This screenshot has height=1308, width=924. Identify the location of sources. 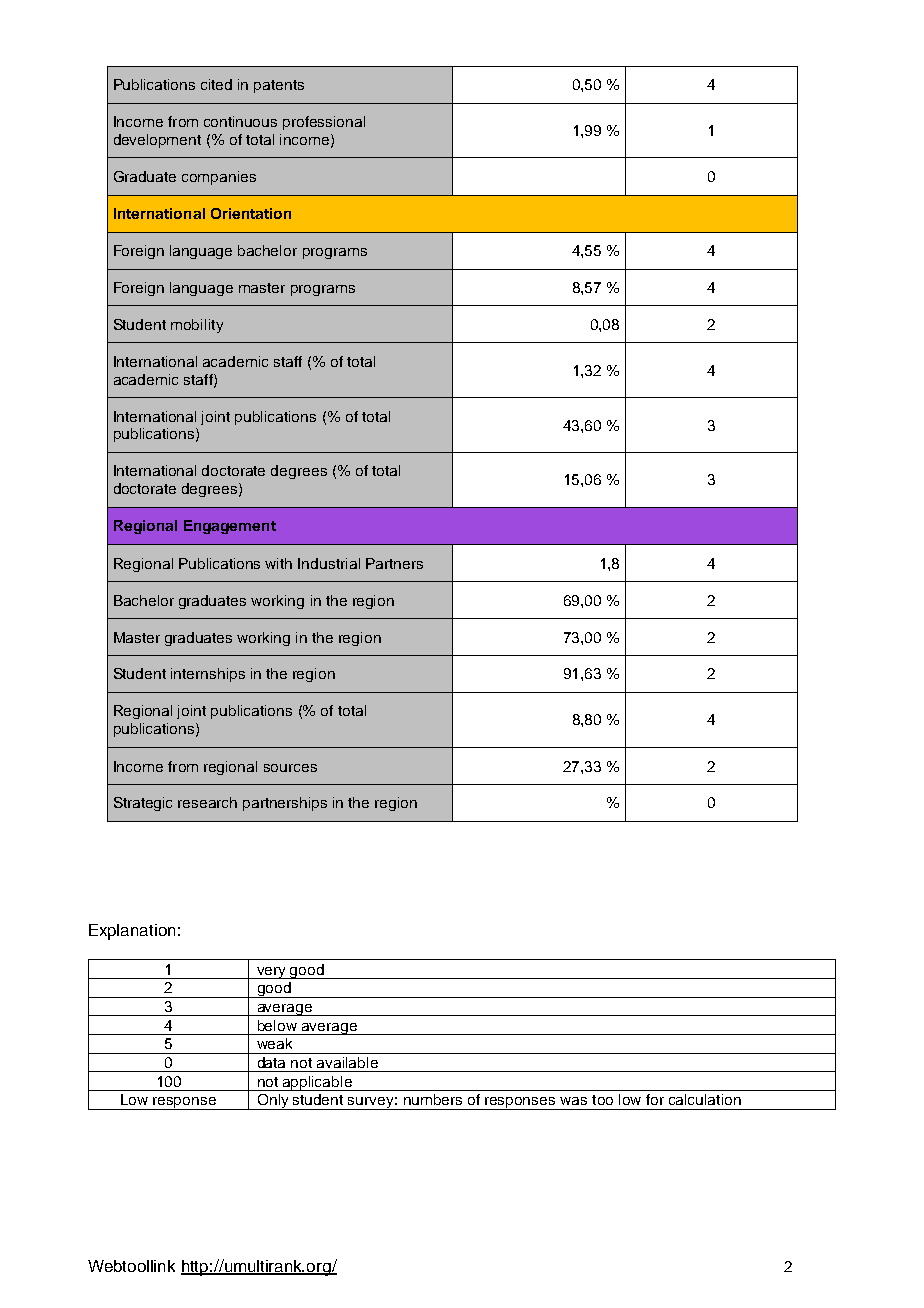
(290, 768).
